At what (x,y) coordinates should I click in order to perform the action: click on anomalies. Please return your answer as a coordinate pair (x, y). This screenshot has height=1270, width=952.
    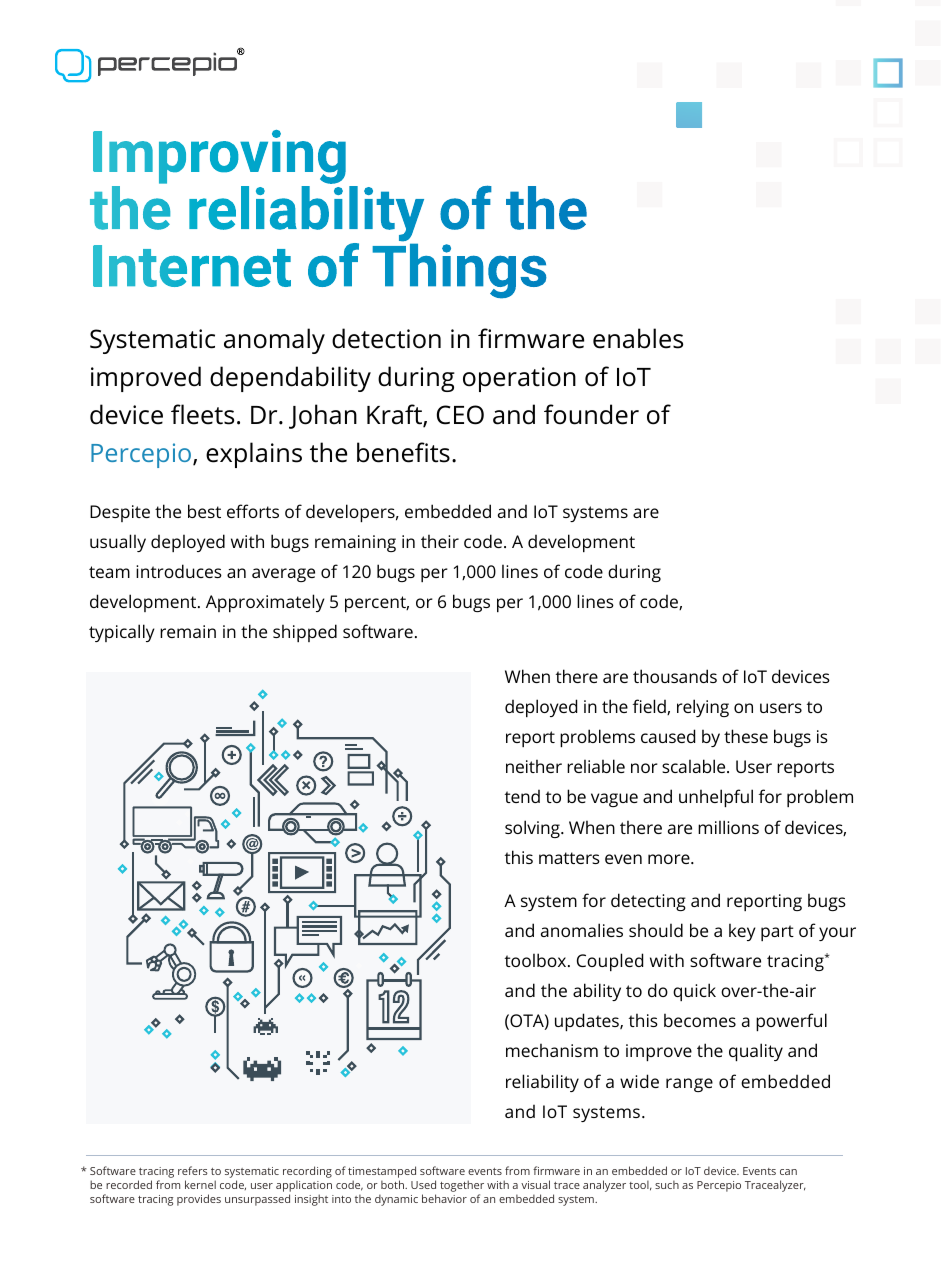
    Looking at the image, I should click on (582, 930).
